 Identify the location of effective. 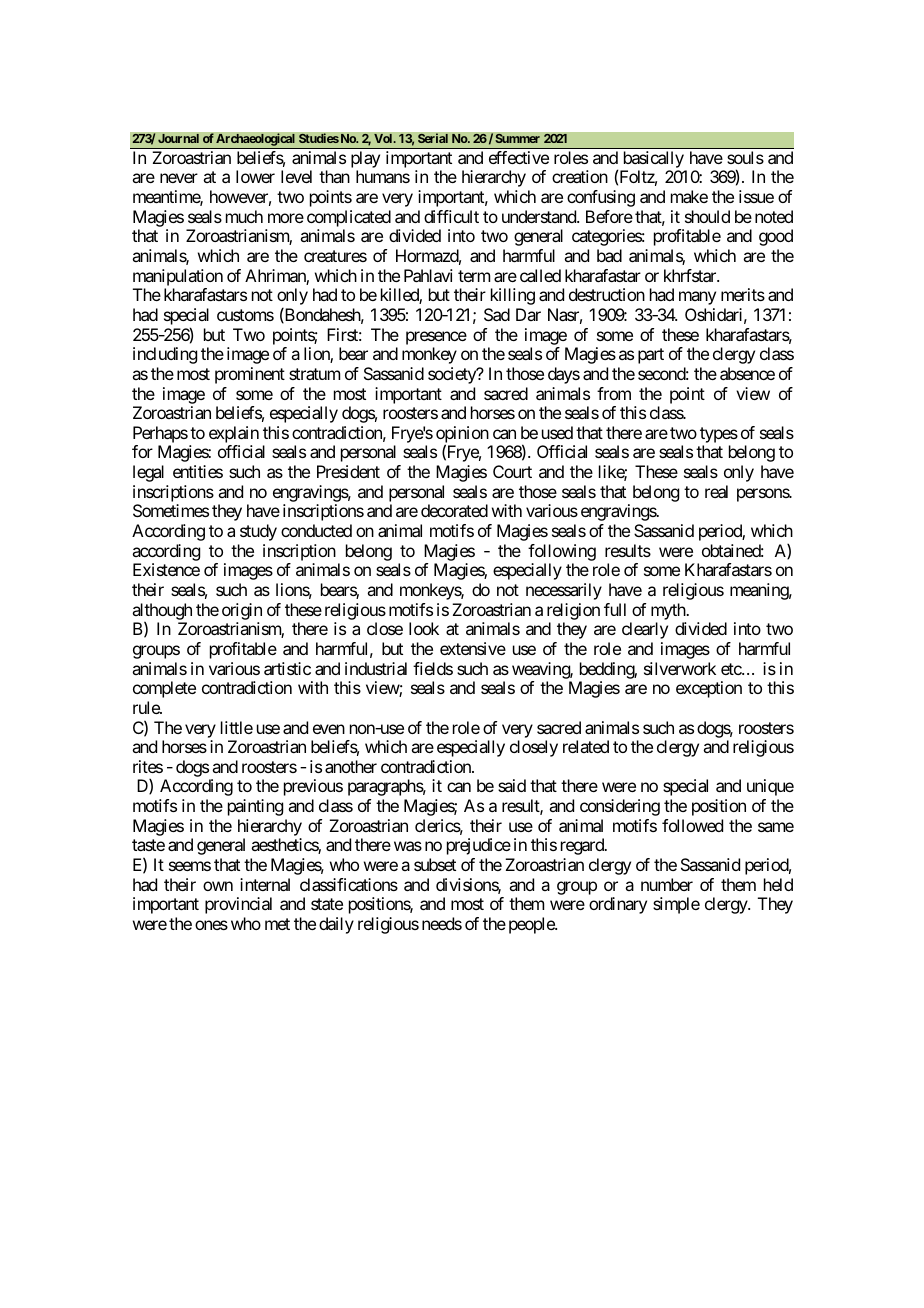
(519, 157).
